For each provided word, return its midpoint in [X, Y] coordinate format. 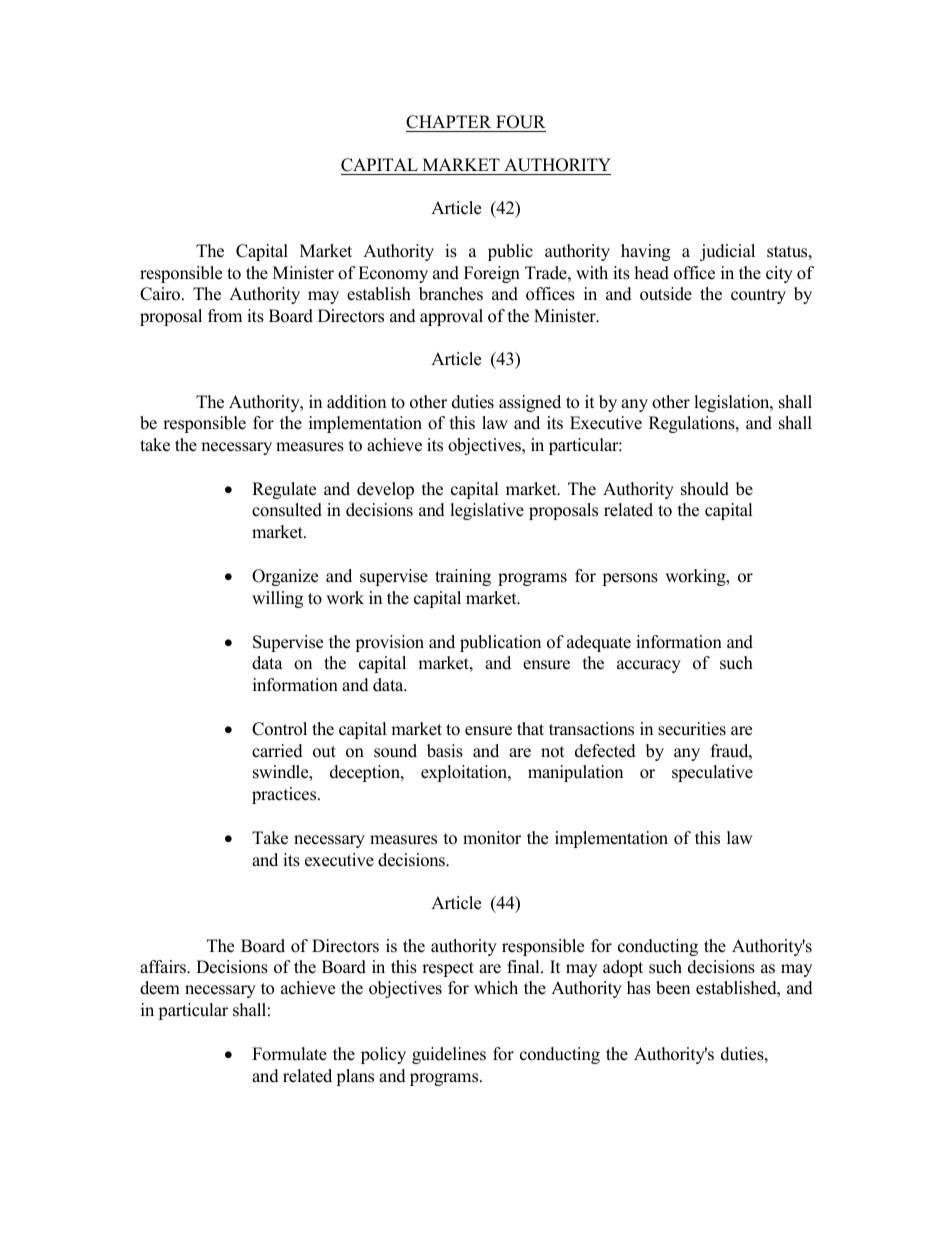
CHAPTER [450, 123]
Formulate [289, 1054]
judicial [727, 252]
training [463, 577]
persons [630, 579]
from [225, 316]
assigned [530, 403]
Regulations [693, 424]
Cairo [161, 294]
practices [285, 795]
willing [277, 599]
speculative [712, 773]
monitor [492, 838]
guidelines [449, 1055]
